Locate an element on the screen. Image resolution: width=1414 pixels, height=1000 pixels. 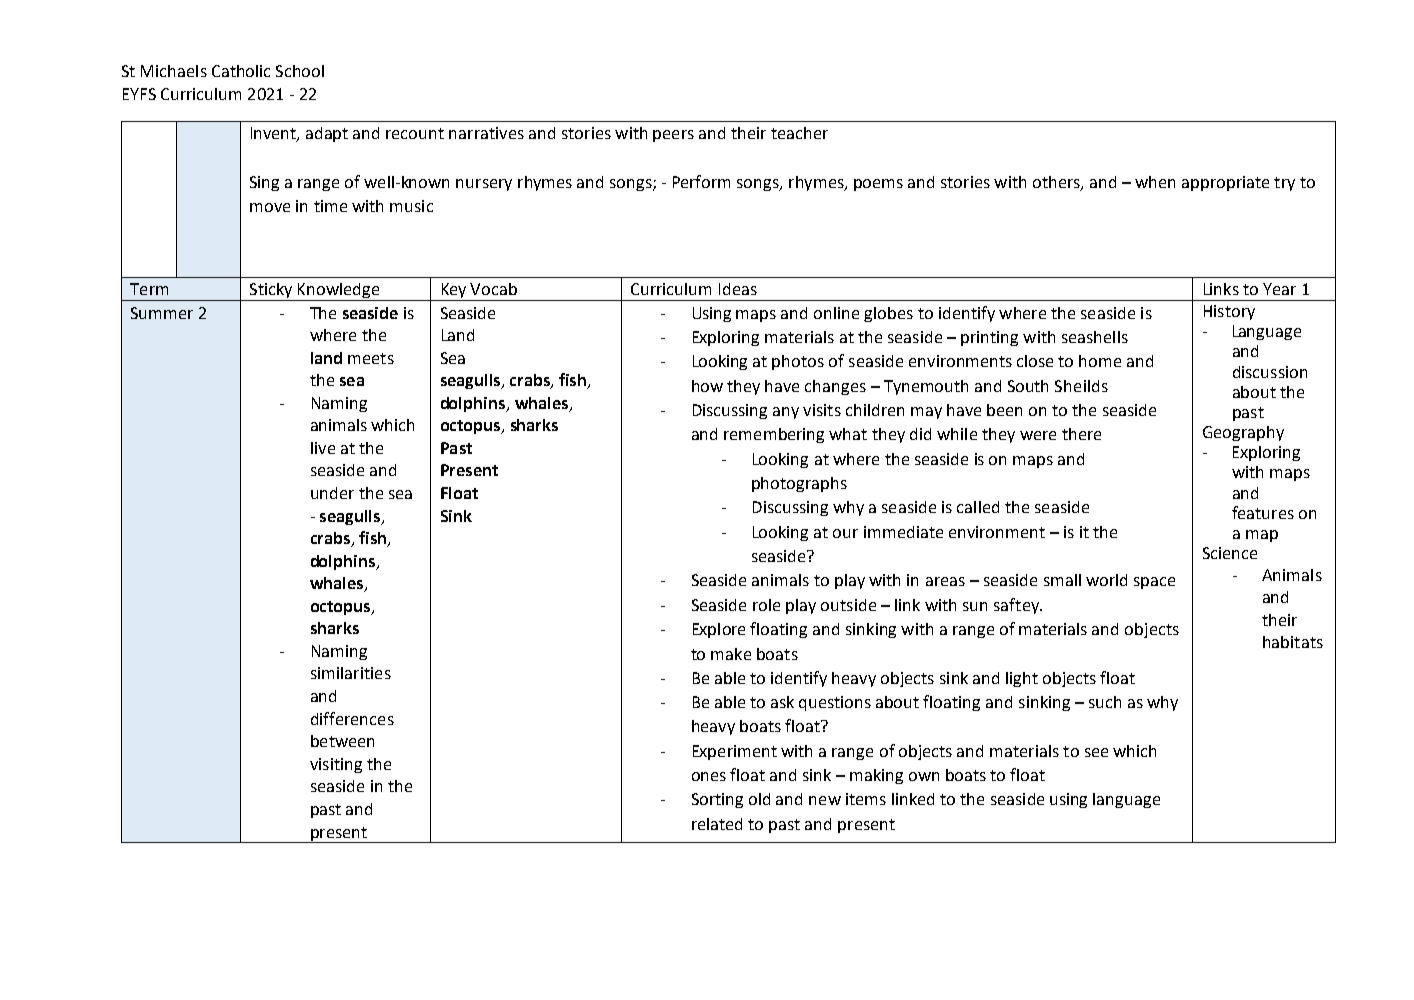
Ideas is located at coordinates (738, 289).
